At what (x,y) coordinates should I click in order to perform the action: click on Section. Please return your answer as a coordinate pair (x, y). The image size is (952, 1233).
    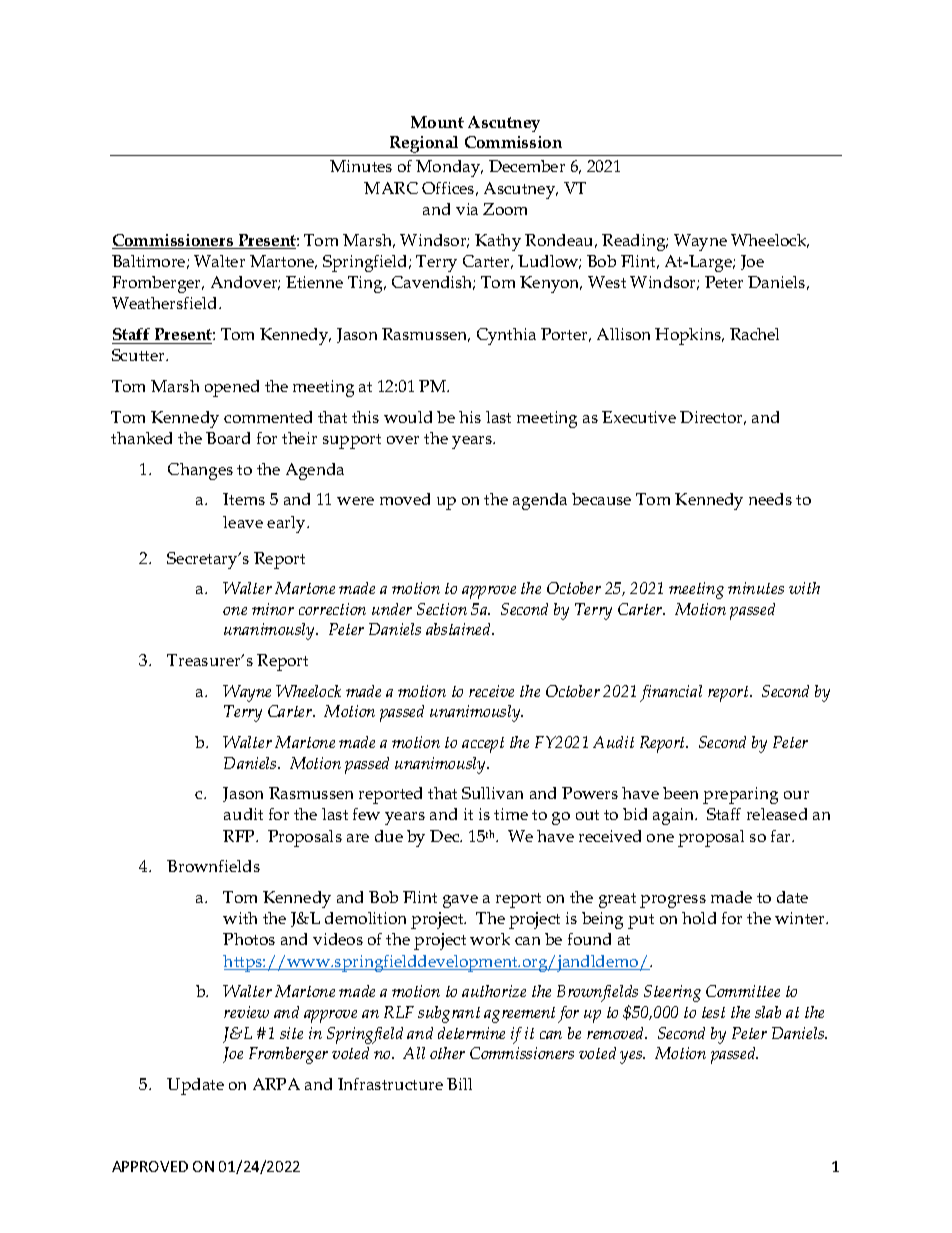
    Looking at the image, I should click on (442, 609).
